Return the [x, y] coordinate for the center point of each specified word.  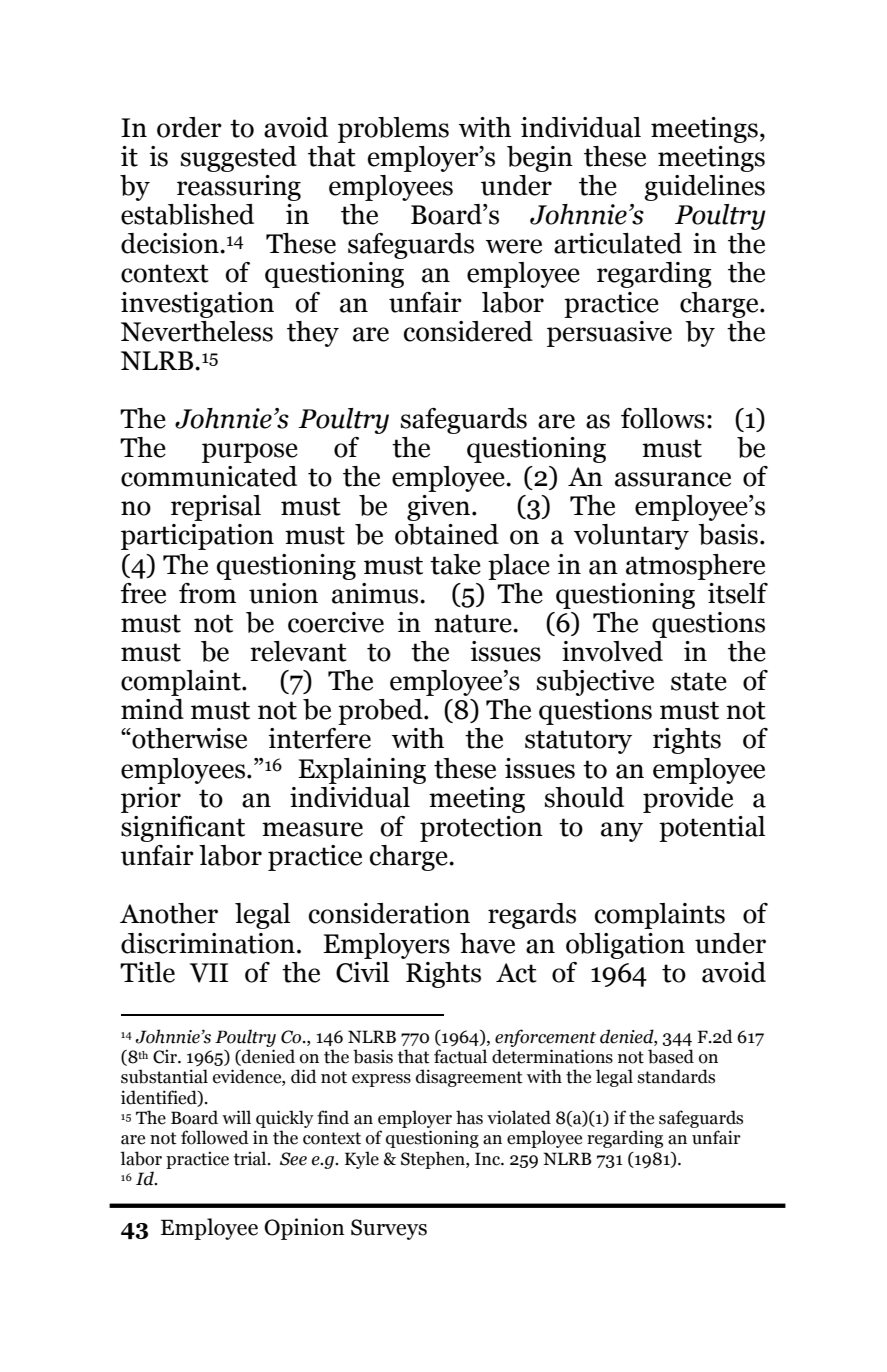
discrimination [208, 943]
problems [393, 130]
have [487, 943]
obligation [625, 946]
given [440, 508]
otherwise [188, 738]
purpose [250, 453]
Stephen [434, 1160]
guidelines [704, 188]
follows [663, 418]
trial [251, 1158]
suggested [239, 159]
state [699, 681]
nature [474, 623]
